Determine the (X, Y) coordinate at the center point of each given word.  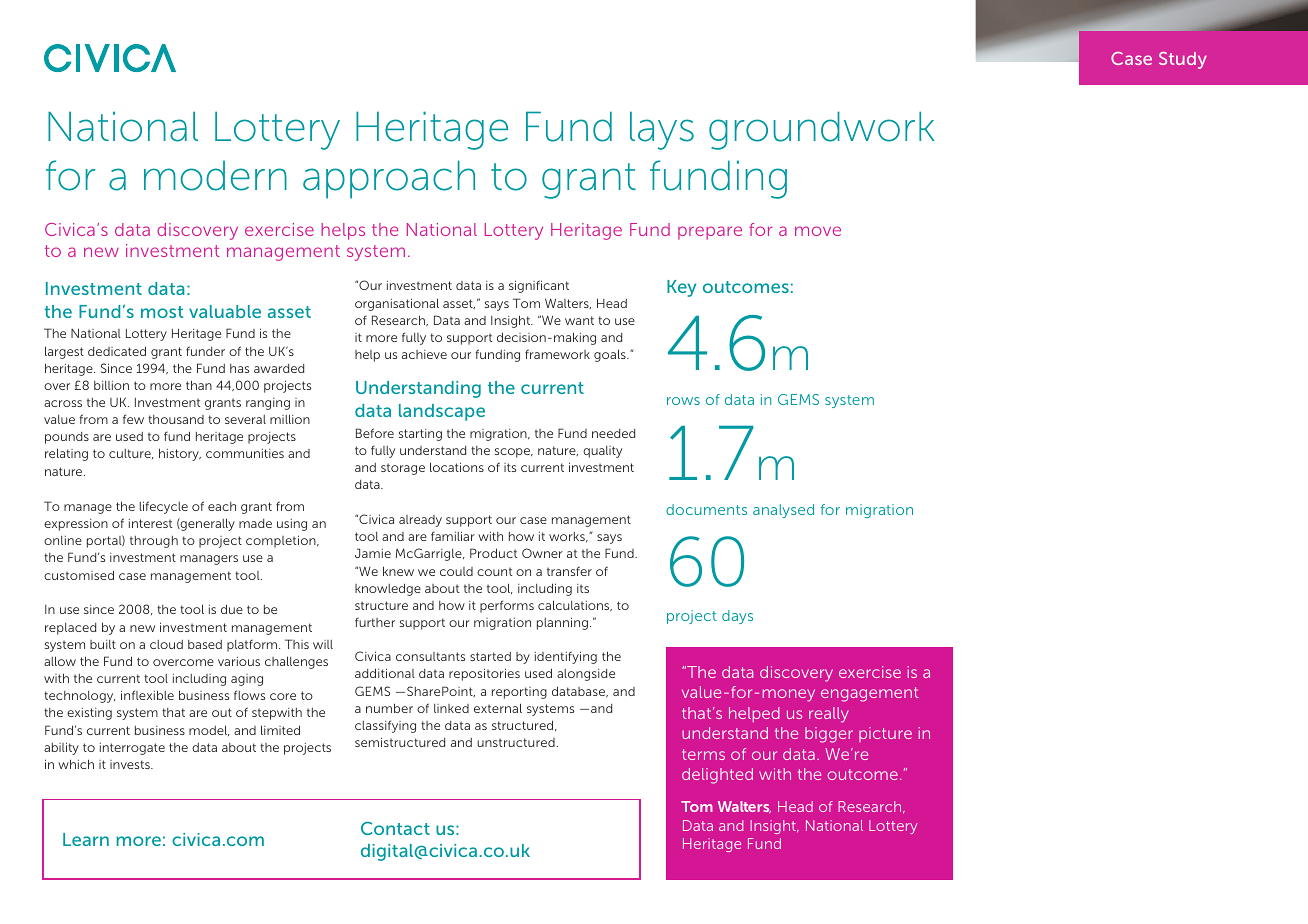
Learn (86, 839)
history (180, 454)
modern (215, 176)
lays (662, 130)
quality (602, 452)
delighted (717, 776)
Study (1183, 60)
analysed (783, 511)
